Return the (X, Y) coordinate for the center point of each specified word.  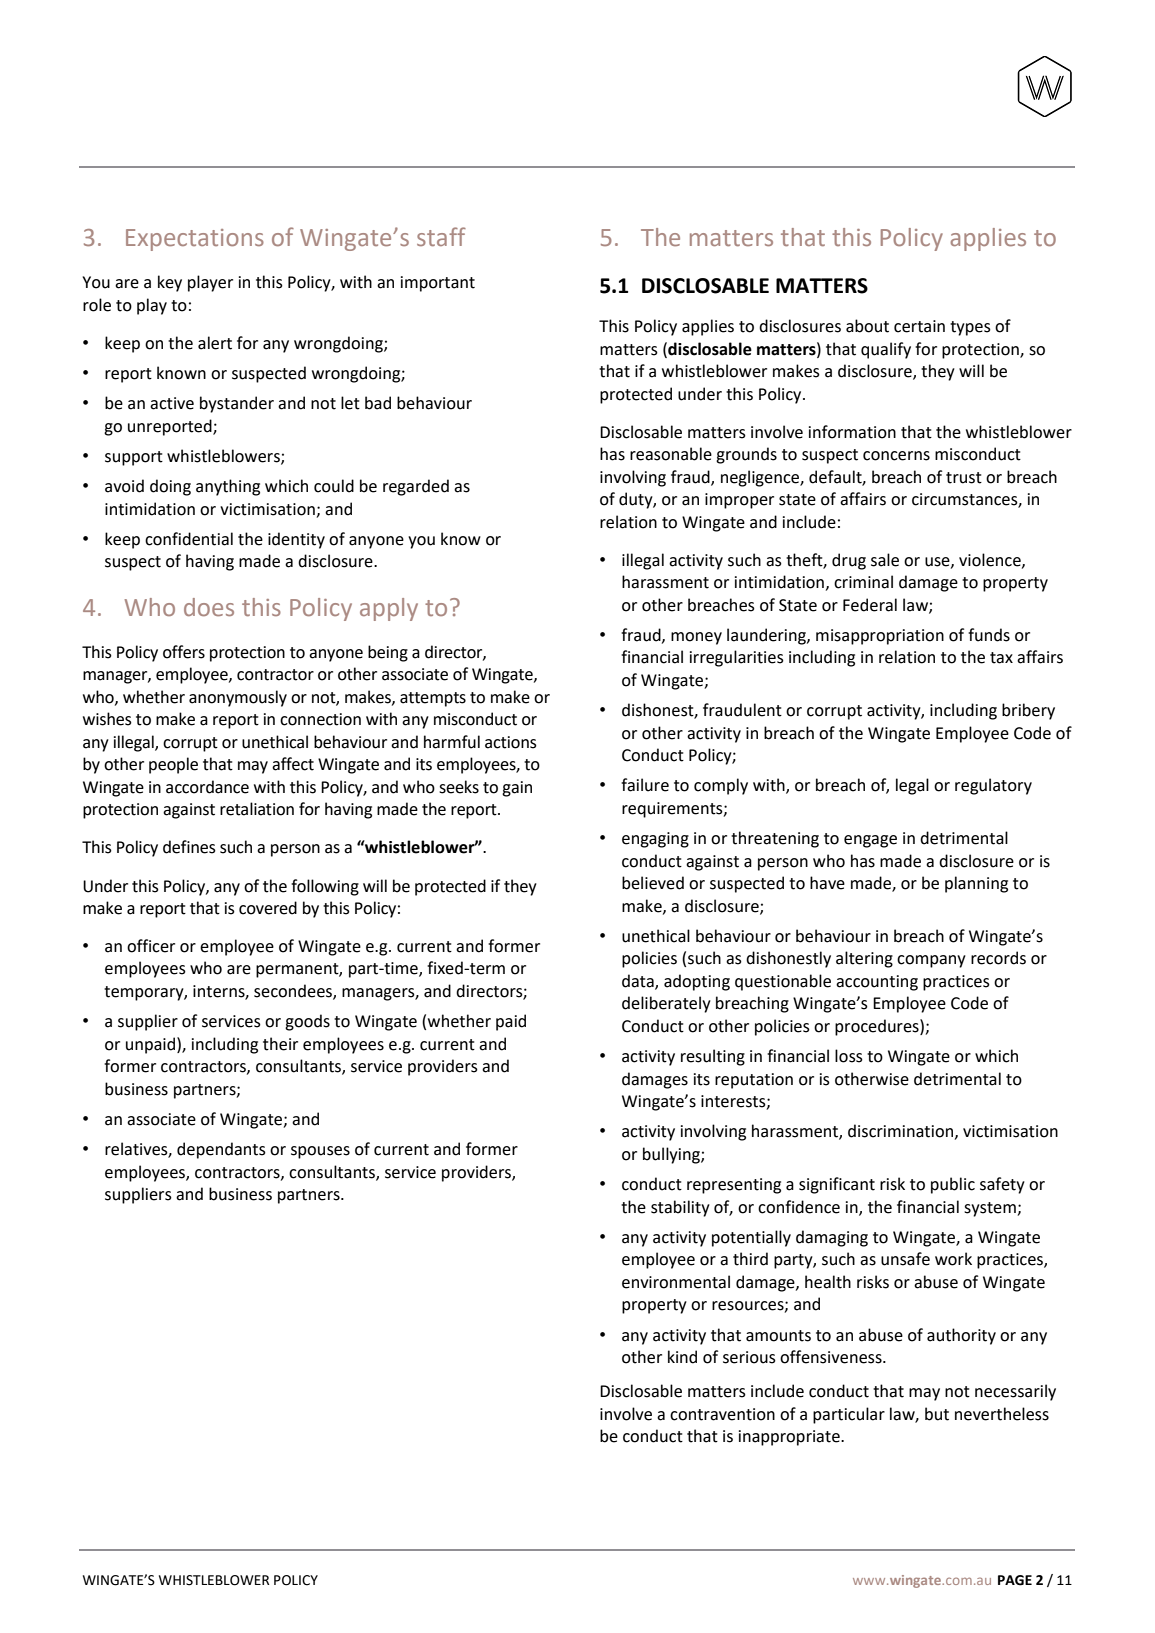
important (438, 284)
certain (919, 326)
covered (268, 908)
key (170, 283)
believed (653, 883)
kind (682, 1357)
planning (976, 884)
